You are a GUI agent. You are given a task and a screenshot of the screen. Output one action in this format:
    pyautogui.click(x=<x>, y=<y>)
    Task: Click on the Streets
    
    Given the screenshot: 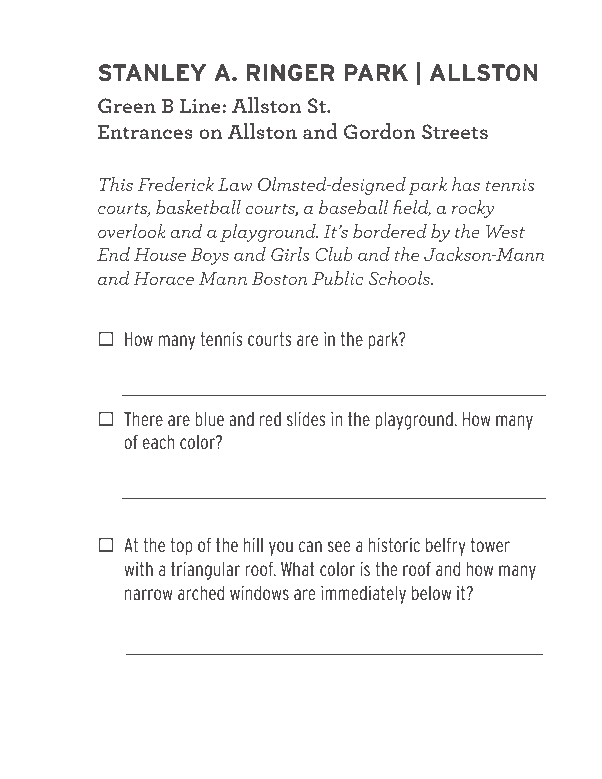 What is the action you would take?
    pyautogui.click(x=455, y=131)
